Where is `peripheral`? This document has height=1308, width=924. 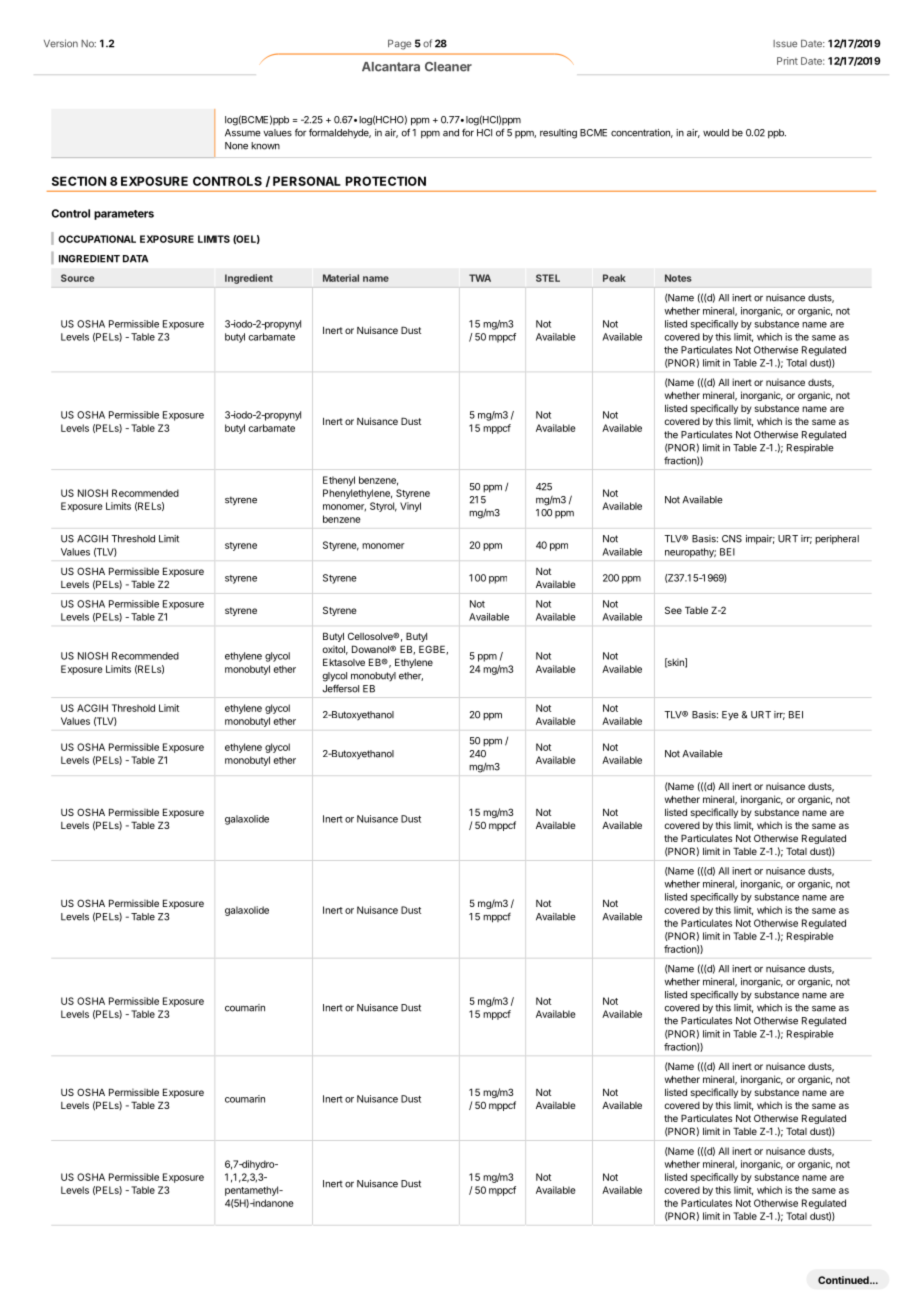 peripheral is located at coordinates (837, 540).
